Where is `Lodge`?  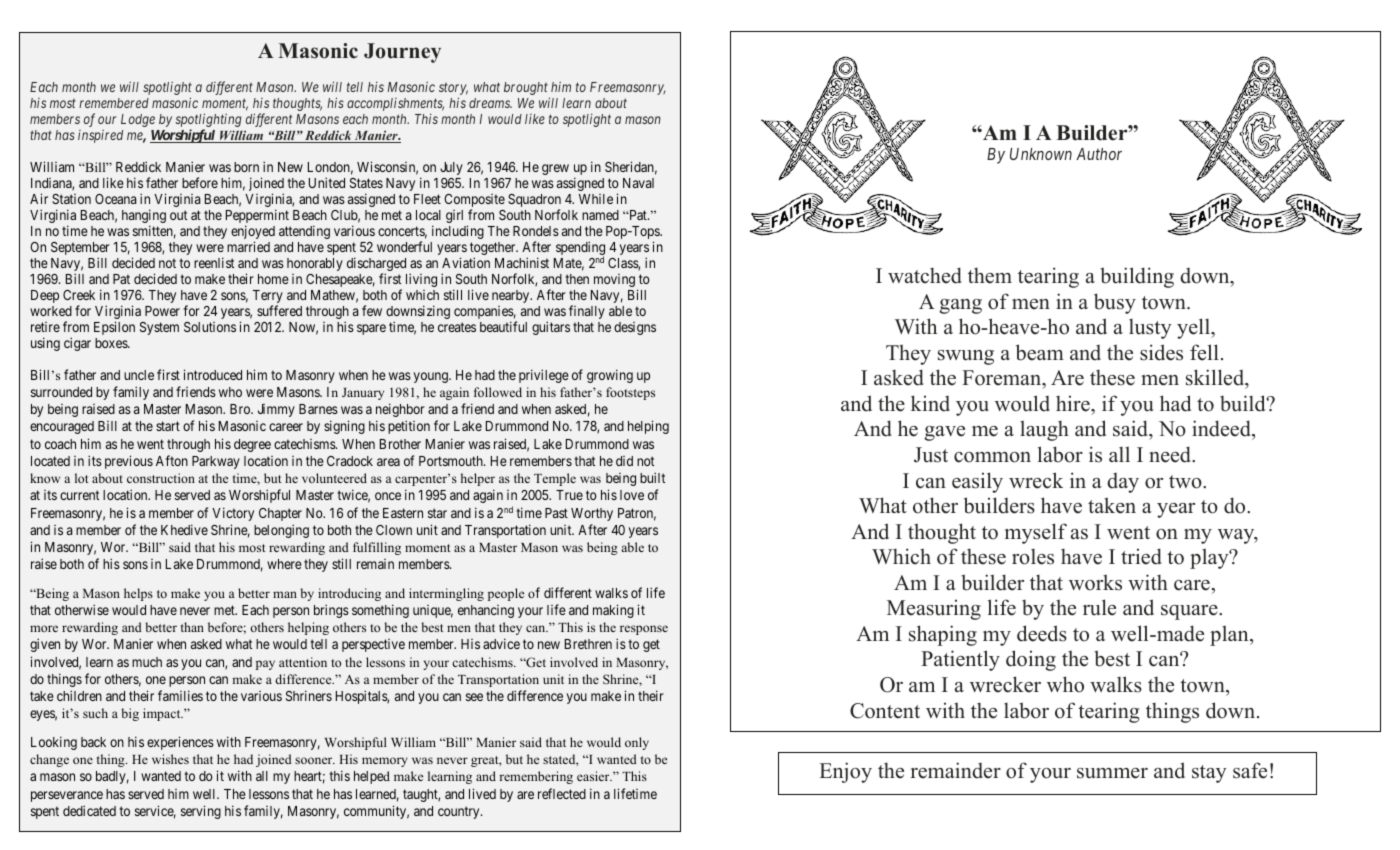 Lodge is located at coordinates (138, 120).
